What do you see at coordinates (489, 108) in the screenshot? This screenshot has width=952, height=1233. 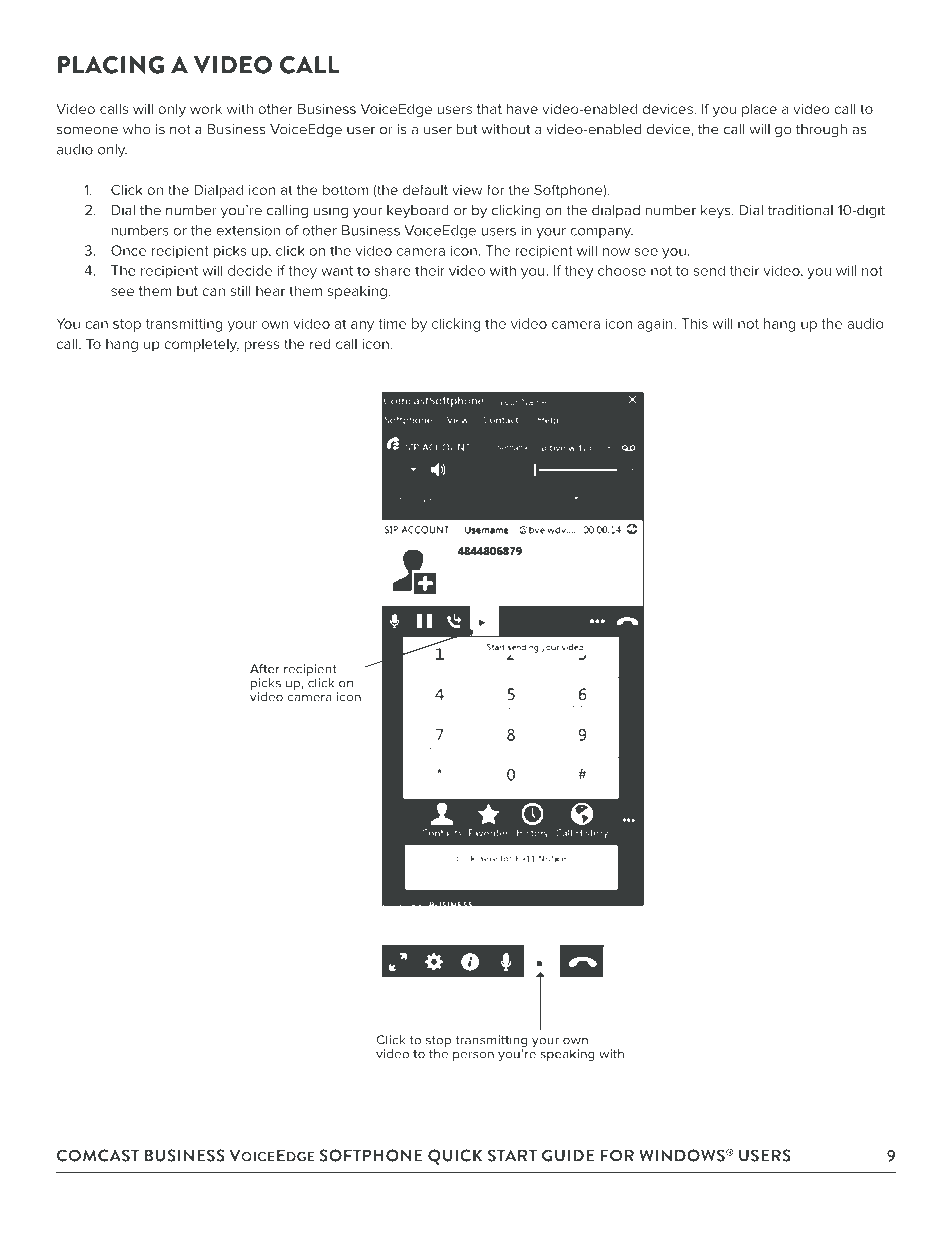 I see `that` at bounding box center [489, 108].
